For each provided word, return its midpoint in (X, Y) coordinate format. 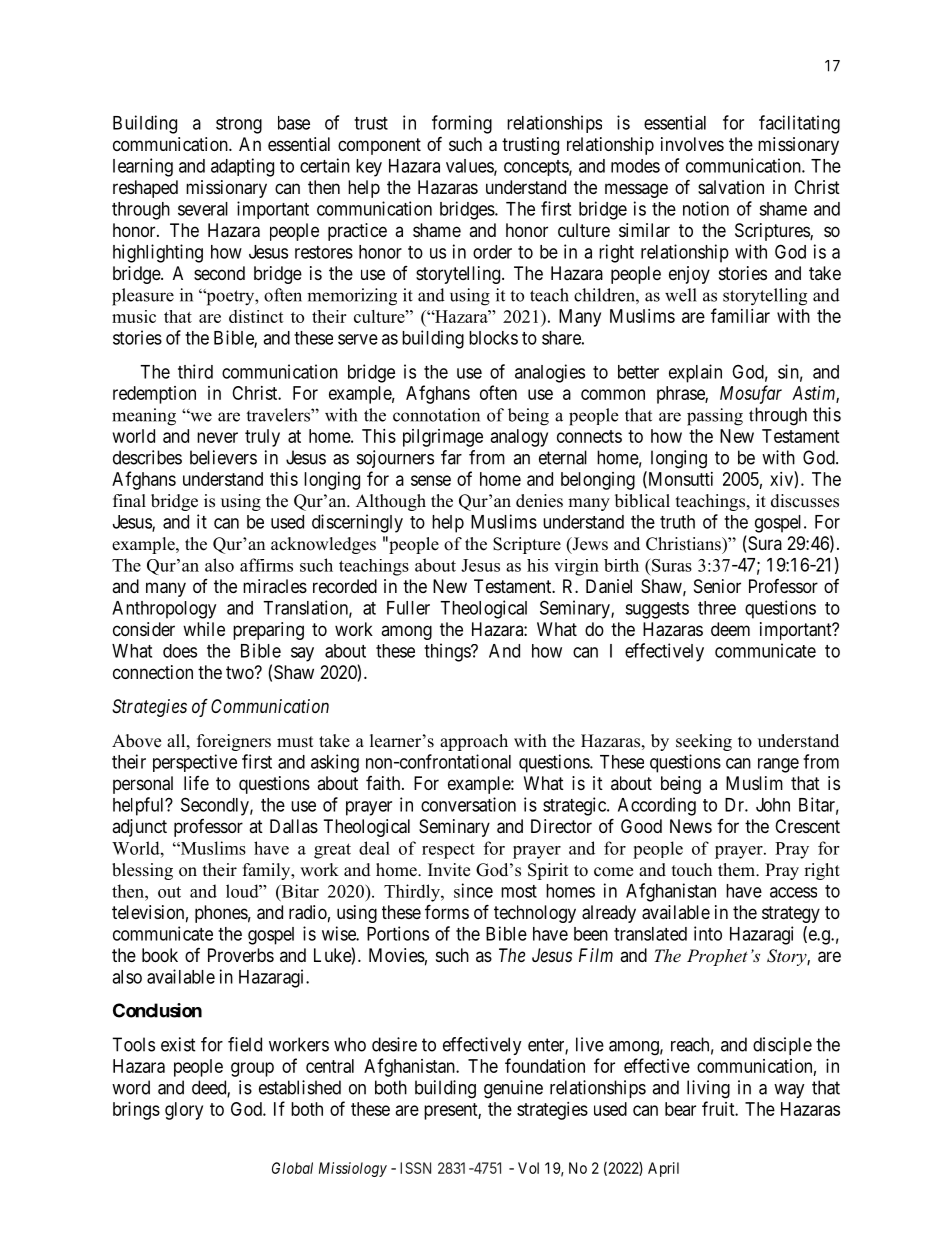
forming (462, 124)
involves (692, 144)
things (448, 652)
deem (730, 629)
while (204, 629)
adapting (242, 167)
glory (184, 1111)
